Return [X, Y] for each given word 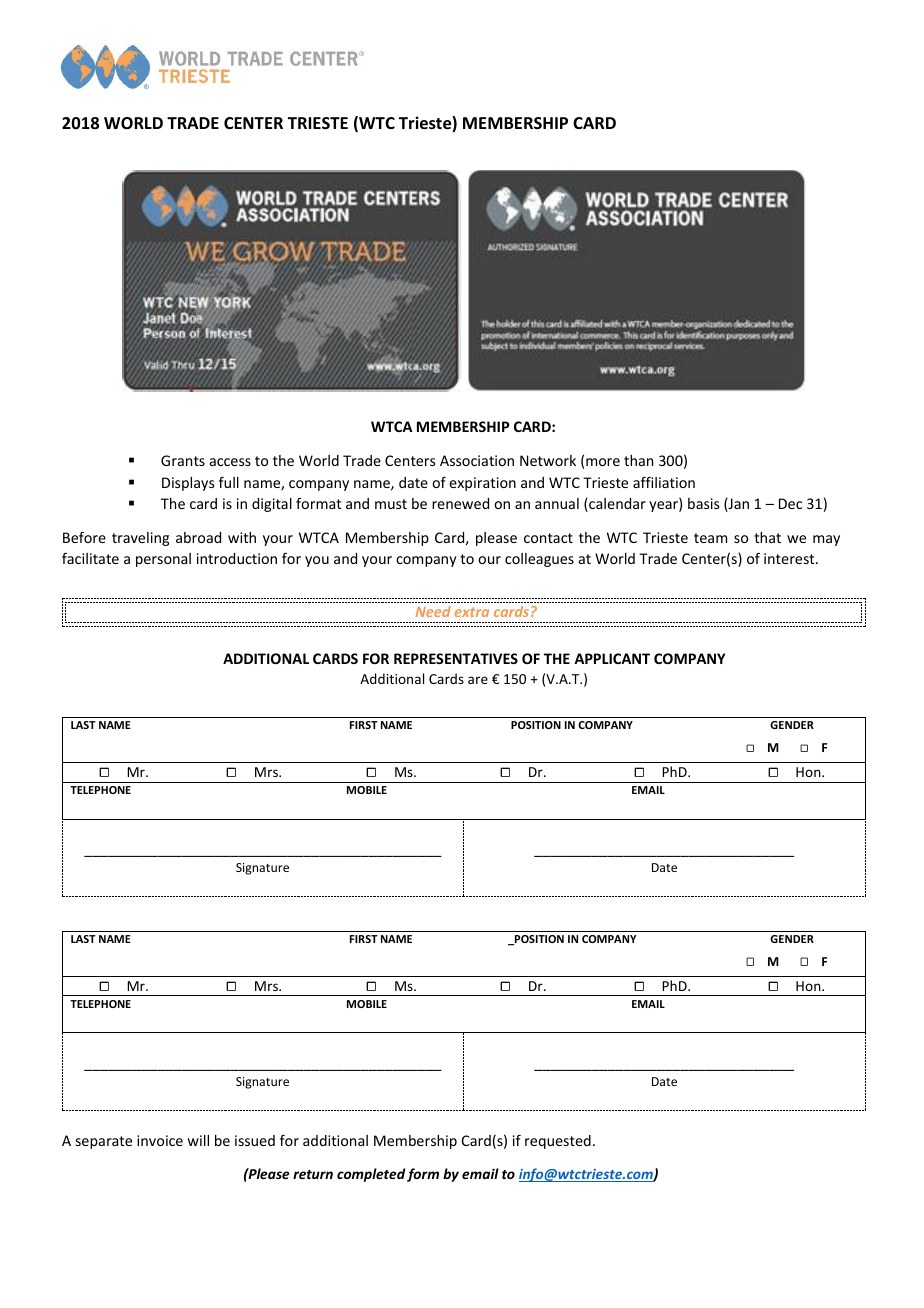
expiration [482, 484]
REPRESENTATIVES [456, 658]
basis [703, 503]
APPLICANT [612, 658]
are [478, 680]
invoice [160, 1140]
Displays [188, 484]
